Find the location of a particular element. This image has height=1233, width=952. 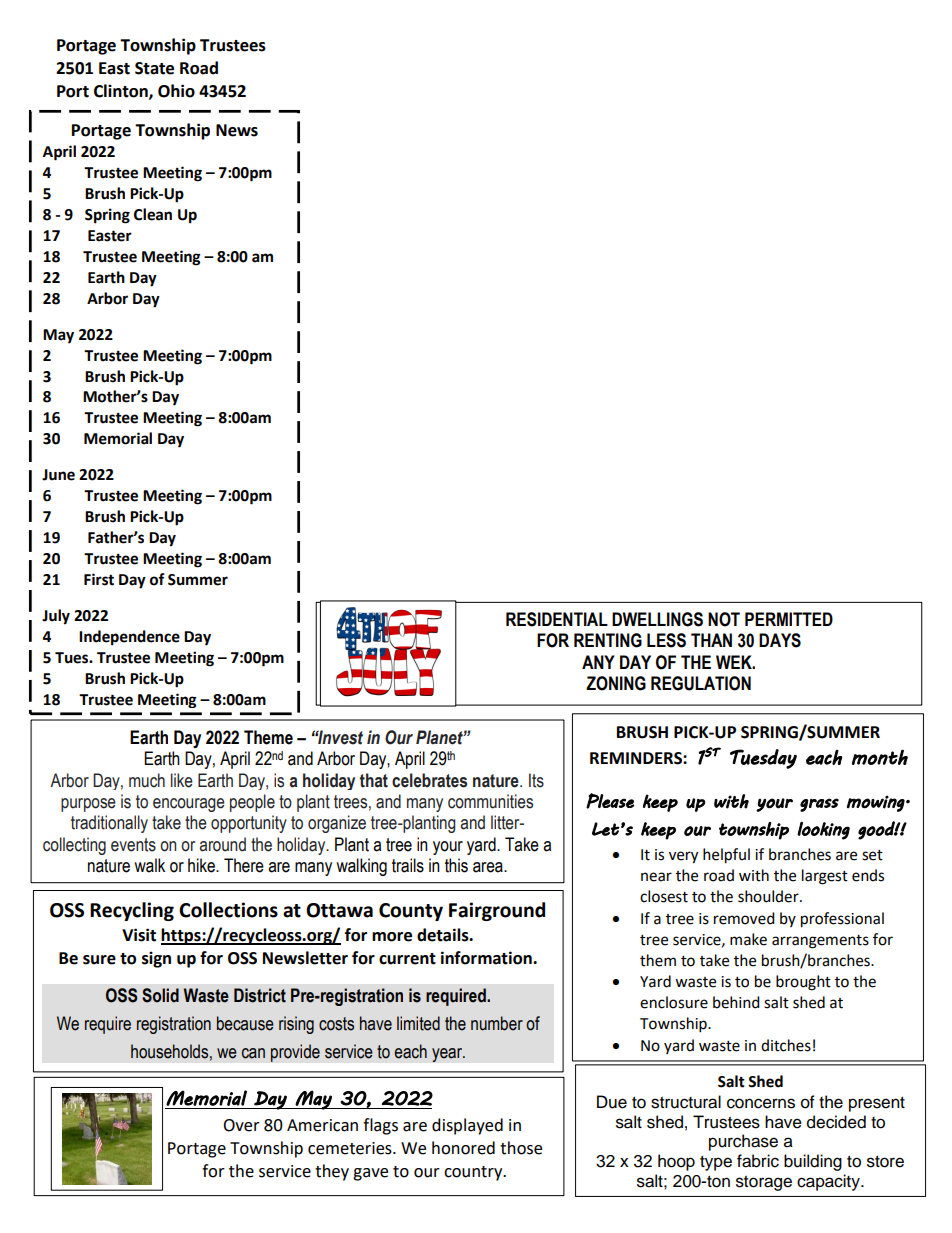

Over is located at coordinates (241, 1125).
